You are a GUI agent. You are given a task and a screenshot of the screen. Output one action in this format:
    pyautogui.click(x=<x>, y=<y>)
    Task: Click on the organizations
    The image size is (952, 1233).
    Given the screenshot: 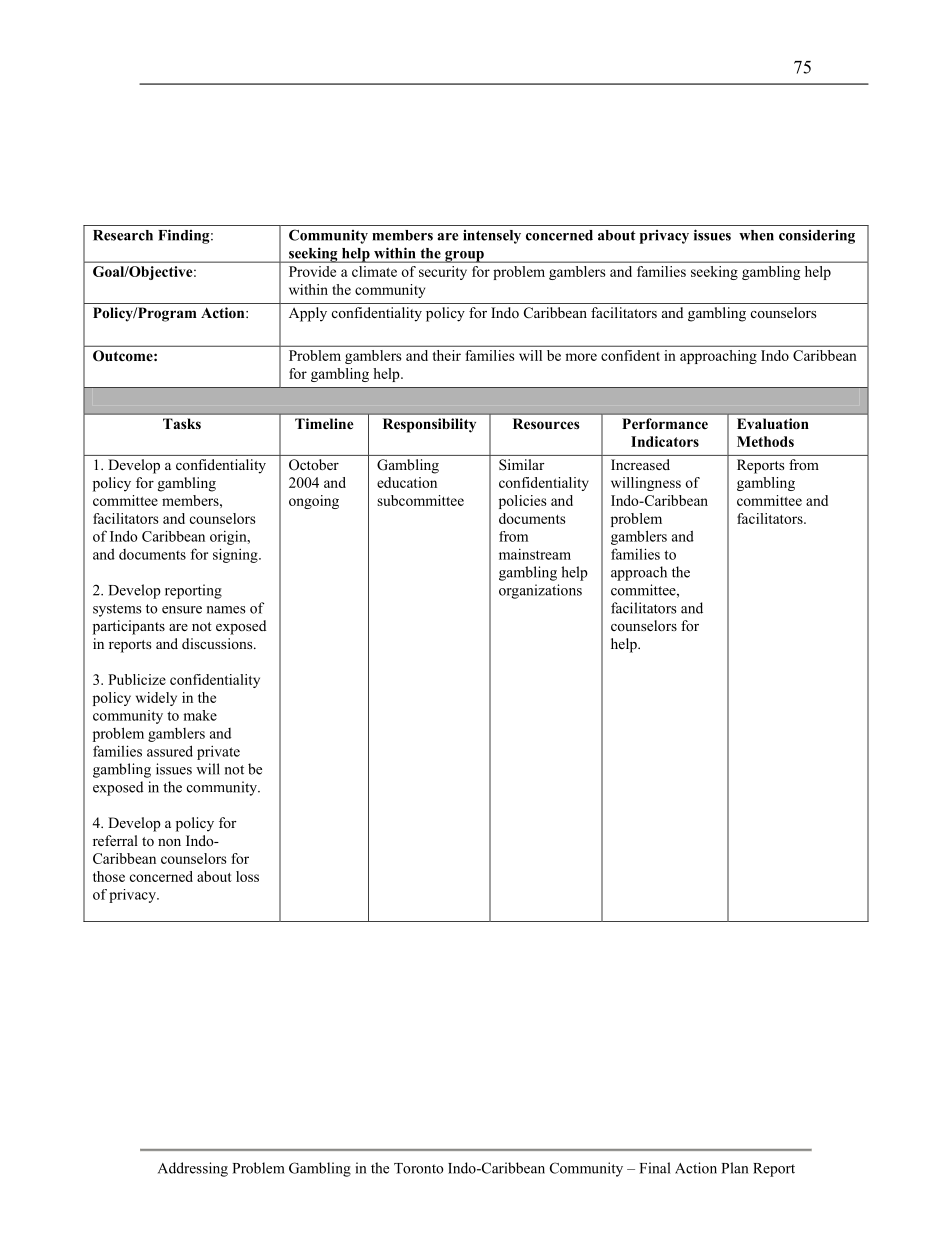 What is the action you would take?
    pyautogui.click(x=540, y=591)
